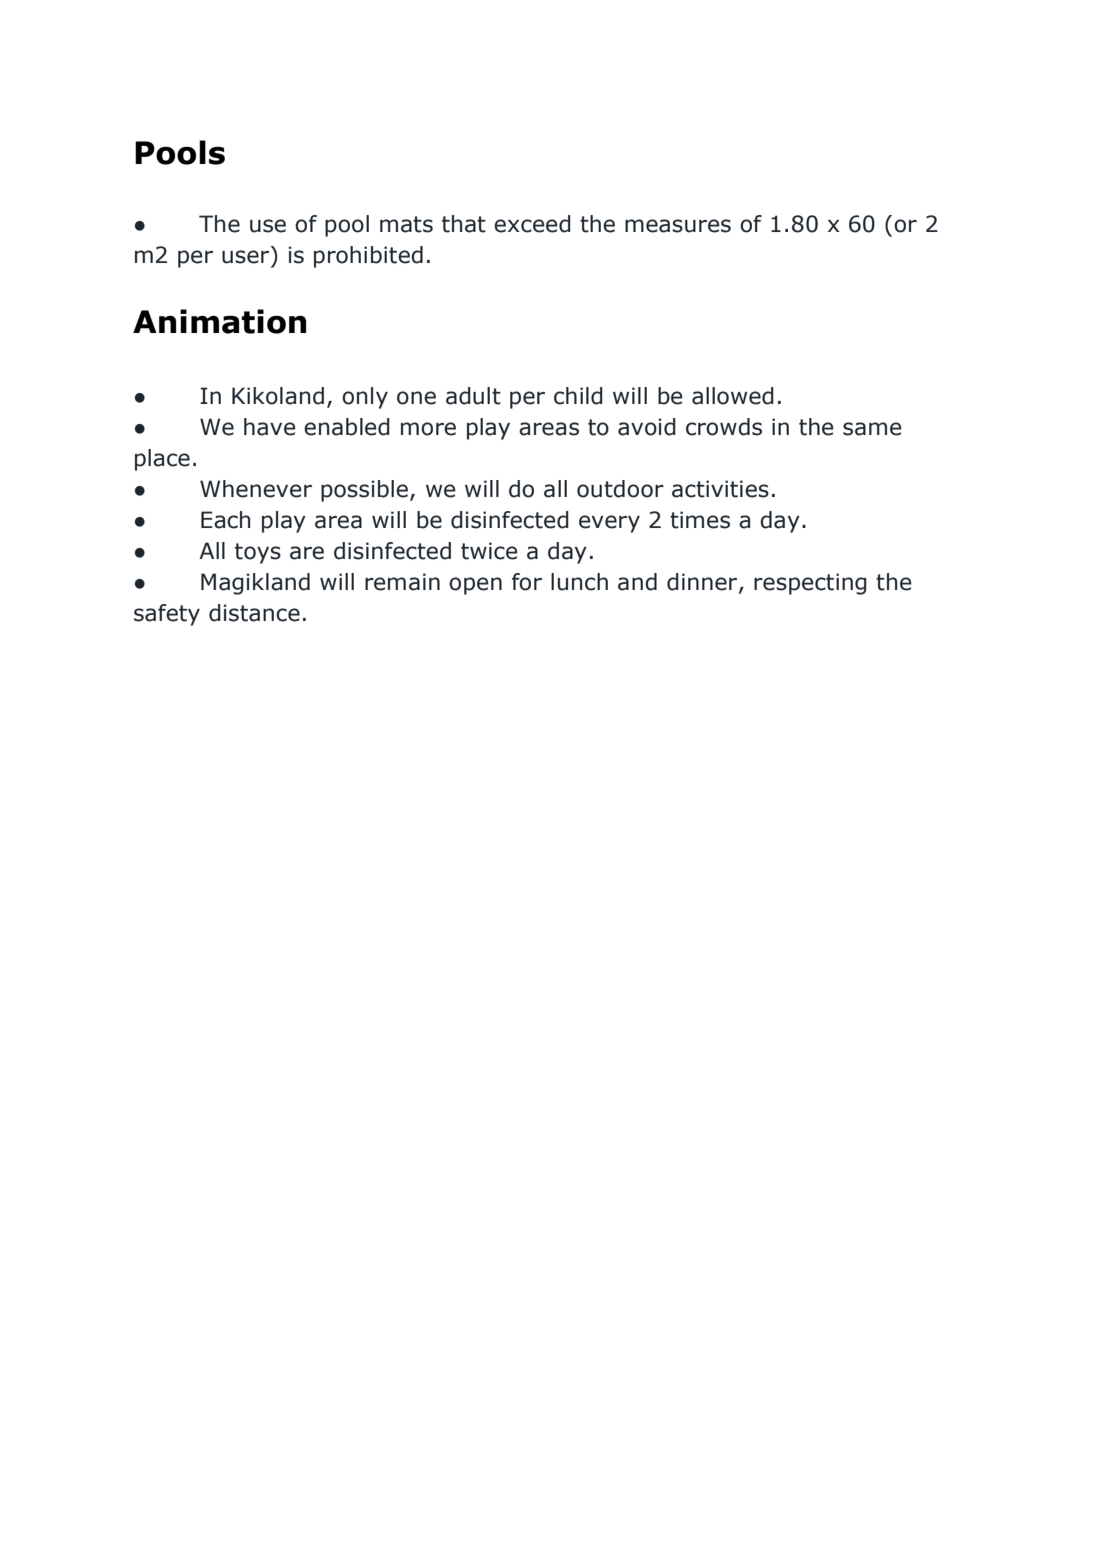 This document has height=1555, width=1100. I want to click on open, so click(475, 586).
